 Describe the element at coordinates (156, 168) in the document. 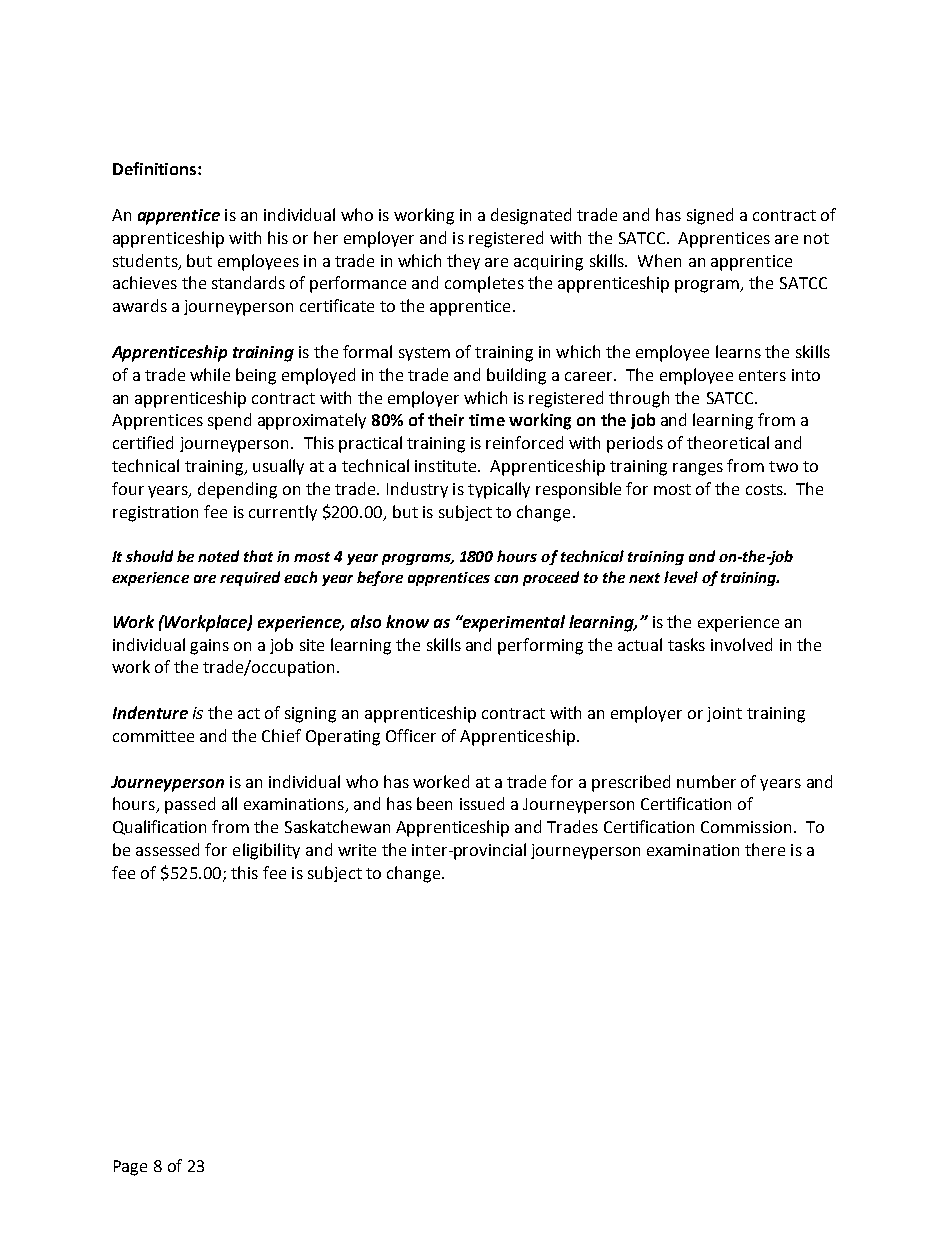

I see `Definitions` at that location.
